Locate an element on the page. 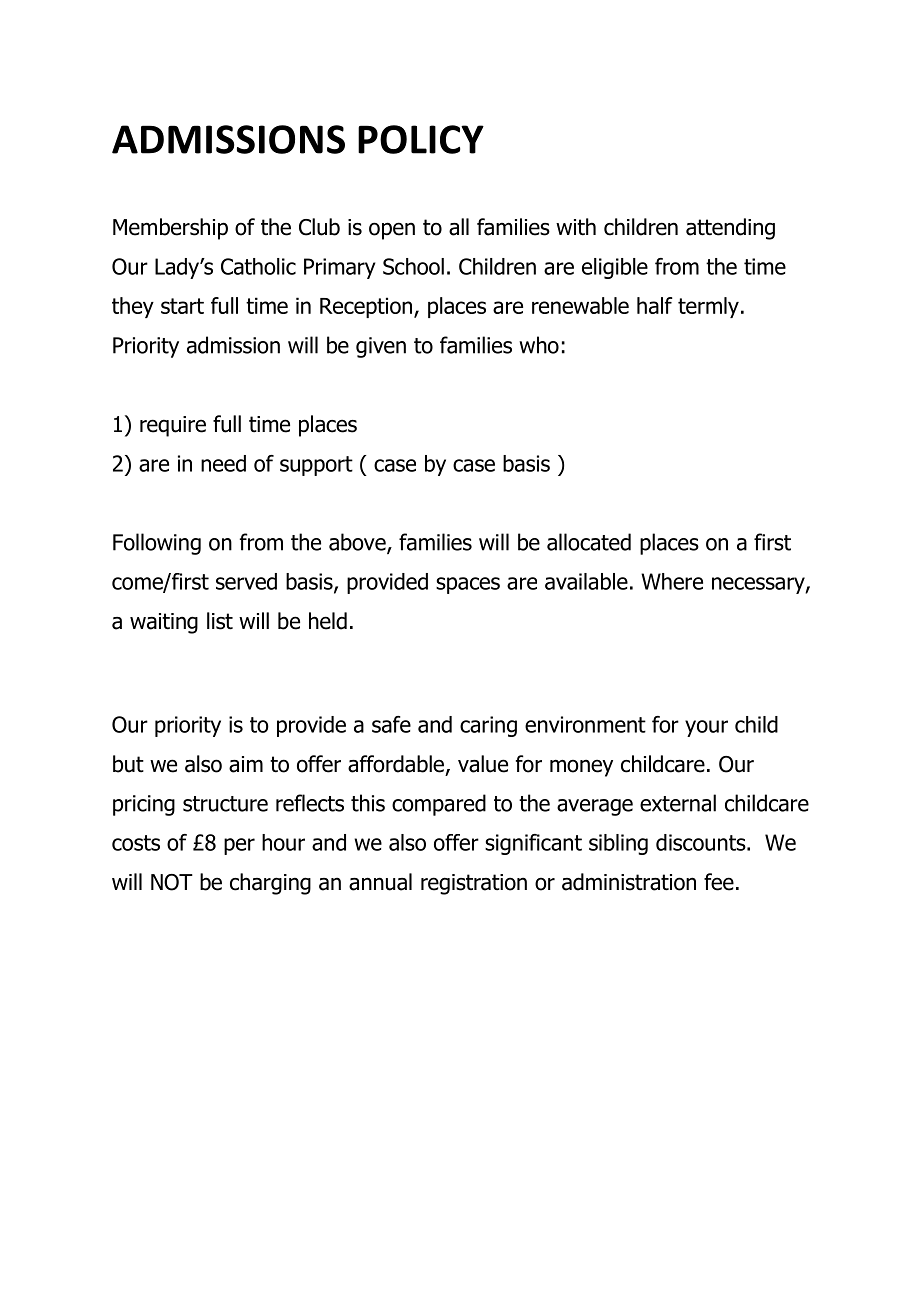  half is located at coordinates (655, 305).
